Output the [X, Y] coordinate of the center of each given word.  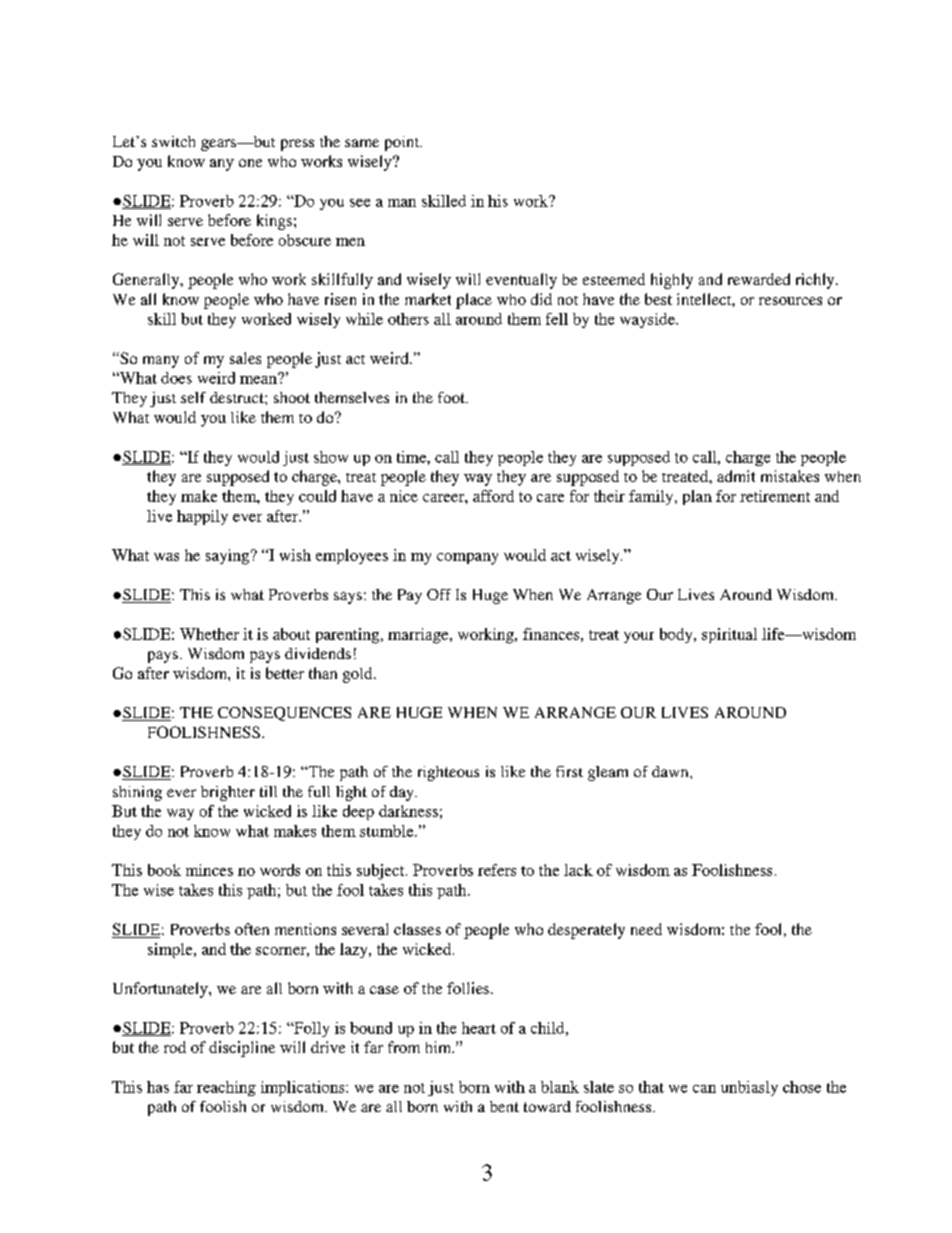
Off [439, 594]
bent [504, 1106]
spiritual [729, 635]
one [250, 163]
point [403, 143]
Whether [209, 634]
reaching [226, 1088]
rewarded [759, 279]
